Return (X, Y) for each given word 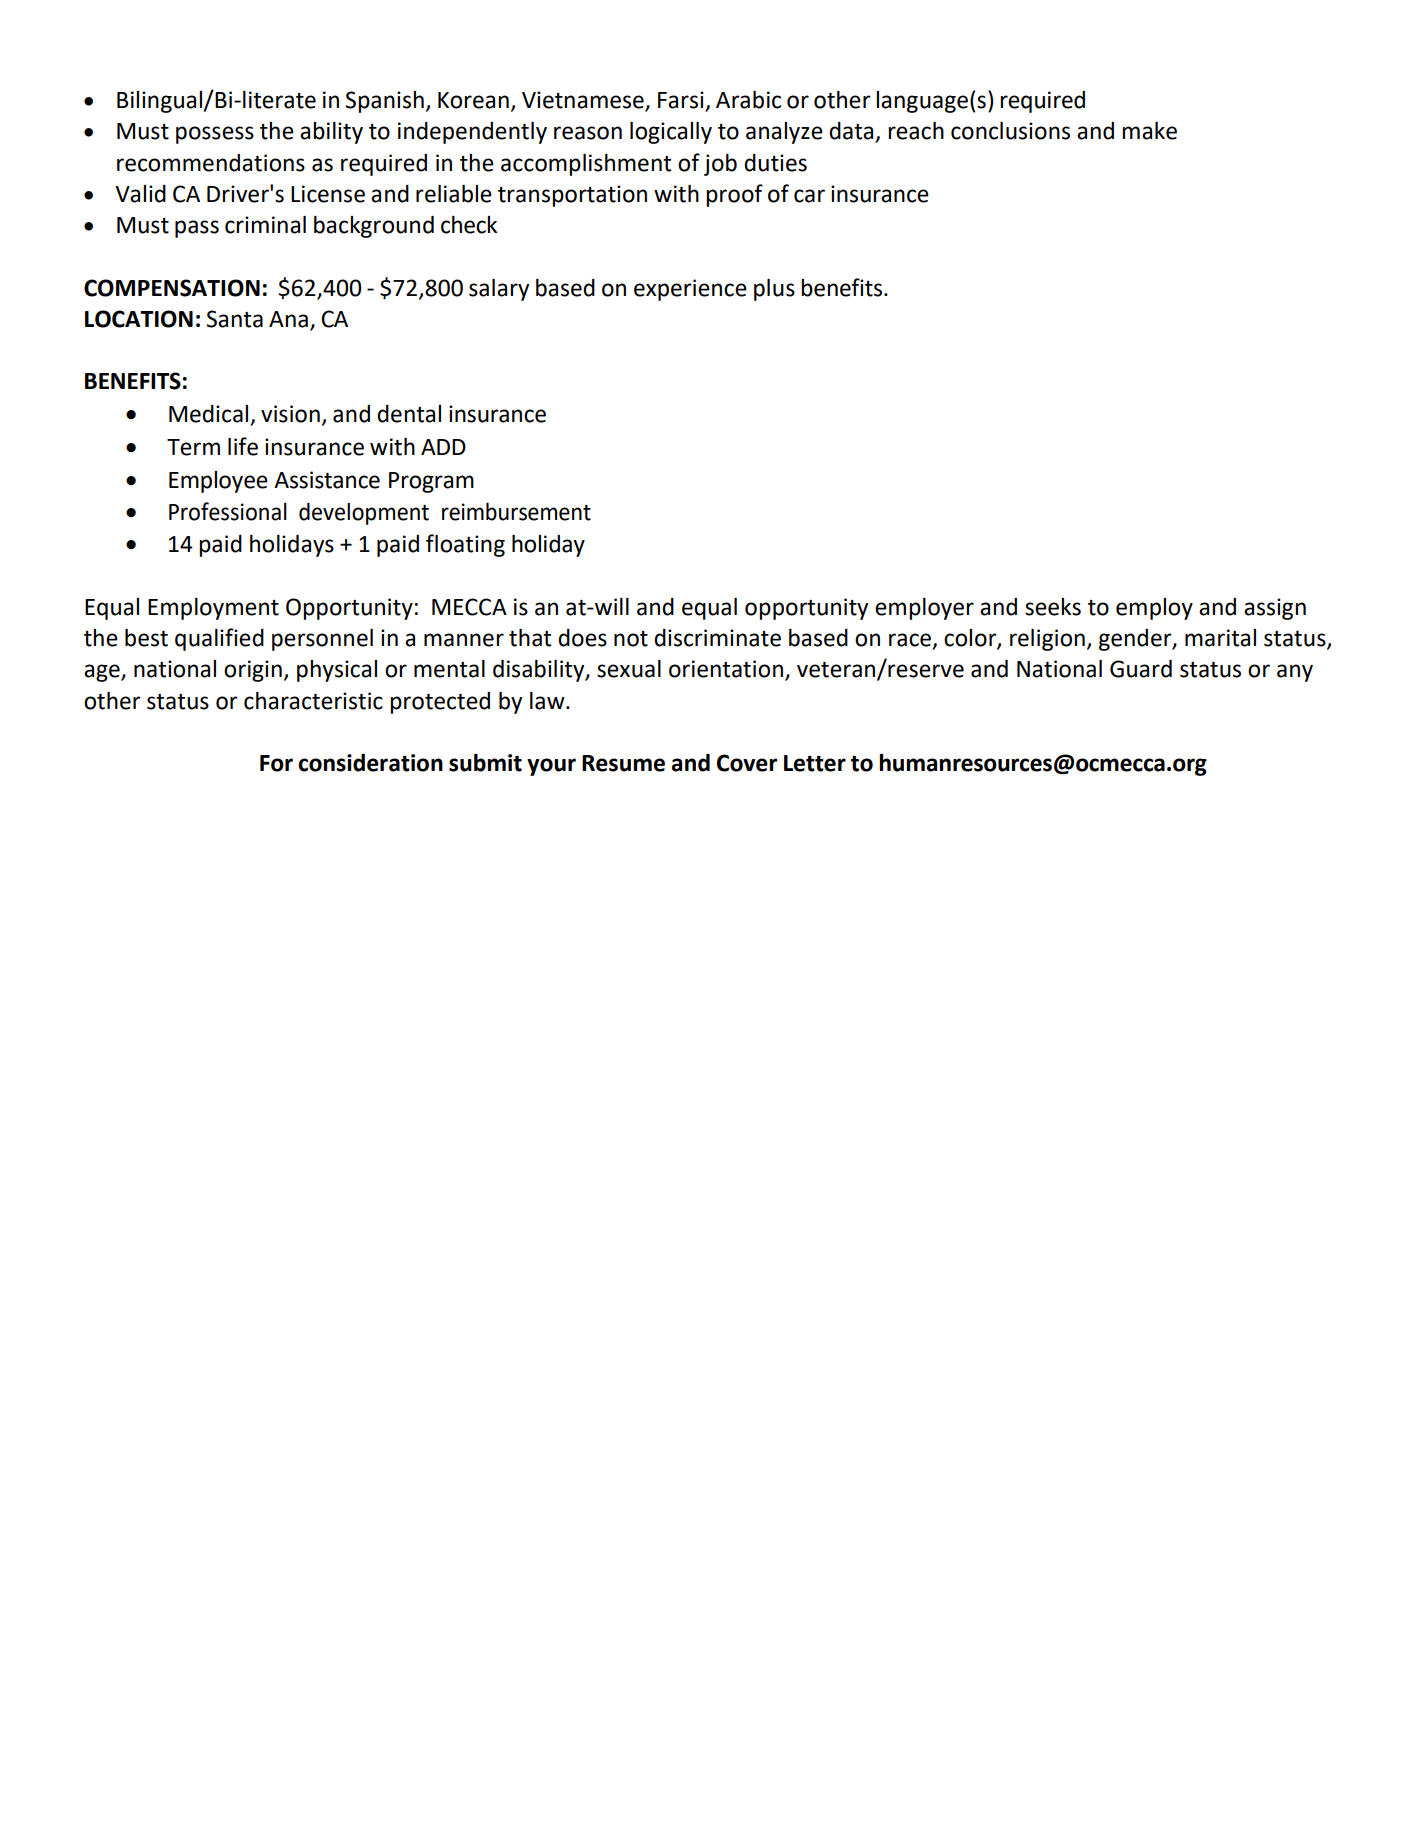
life (243, 446)
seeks (1053, 607)
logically (671, 133)
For (276, 763)
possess (215, 135)
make (1149, 131)
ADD (443, 447)
